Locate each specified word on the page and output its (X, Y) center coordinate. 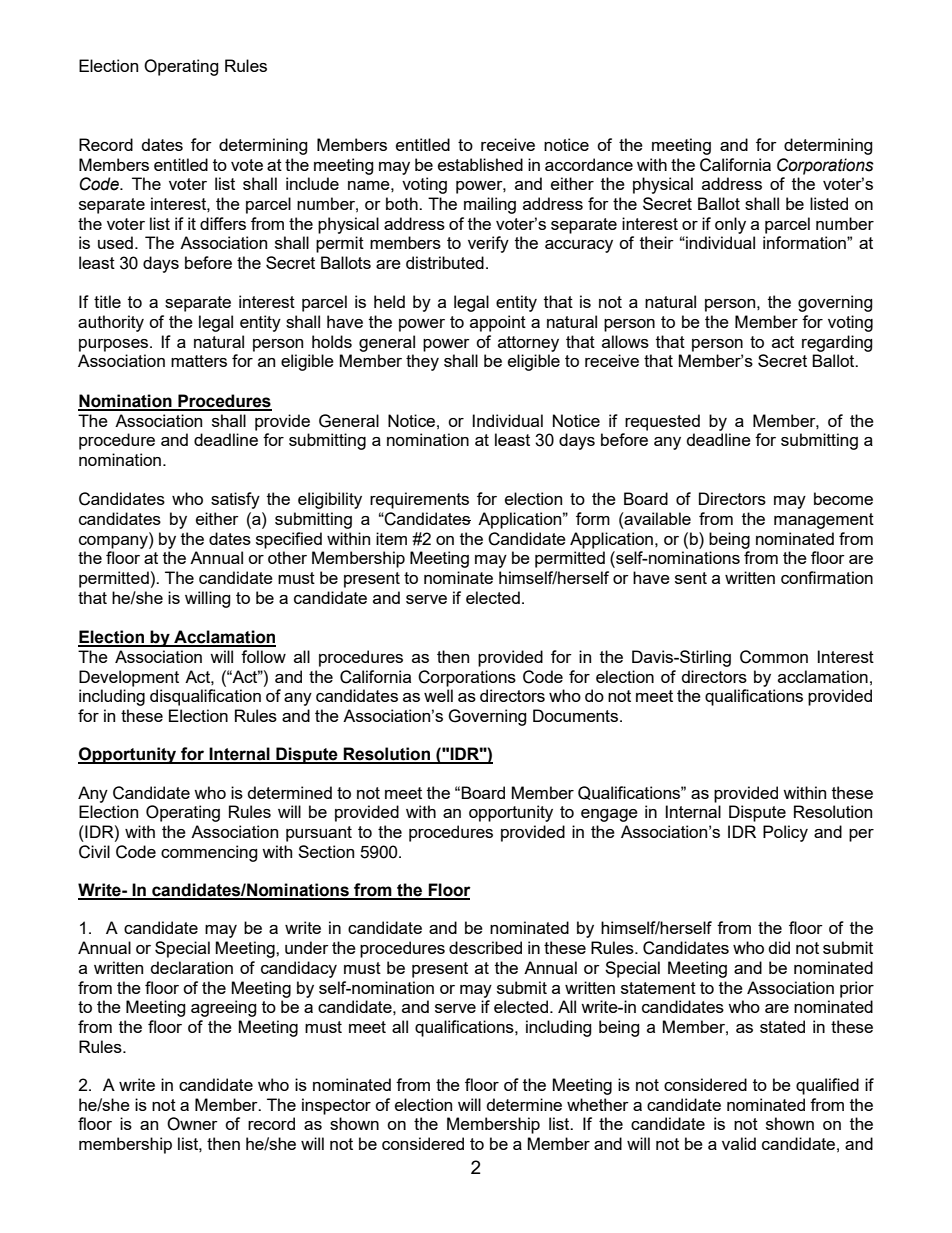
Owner (192, 1124)
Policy (785, 833)
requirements (419, 500)
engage (609, 815)
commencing (209, 853)
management (824, 521)
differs (223, 223)
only (730, 225)
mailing (490, 205)
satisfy (235, 500)
